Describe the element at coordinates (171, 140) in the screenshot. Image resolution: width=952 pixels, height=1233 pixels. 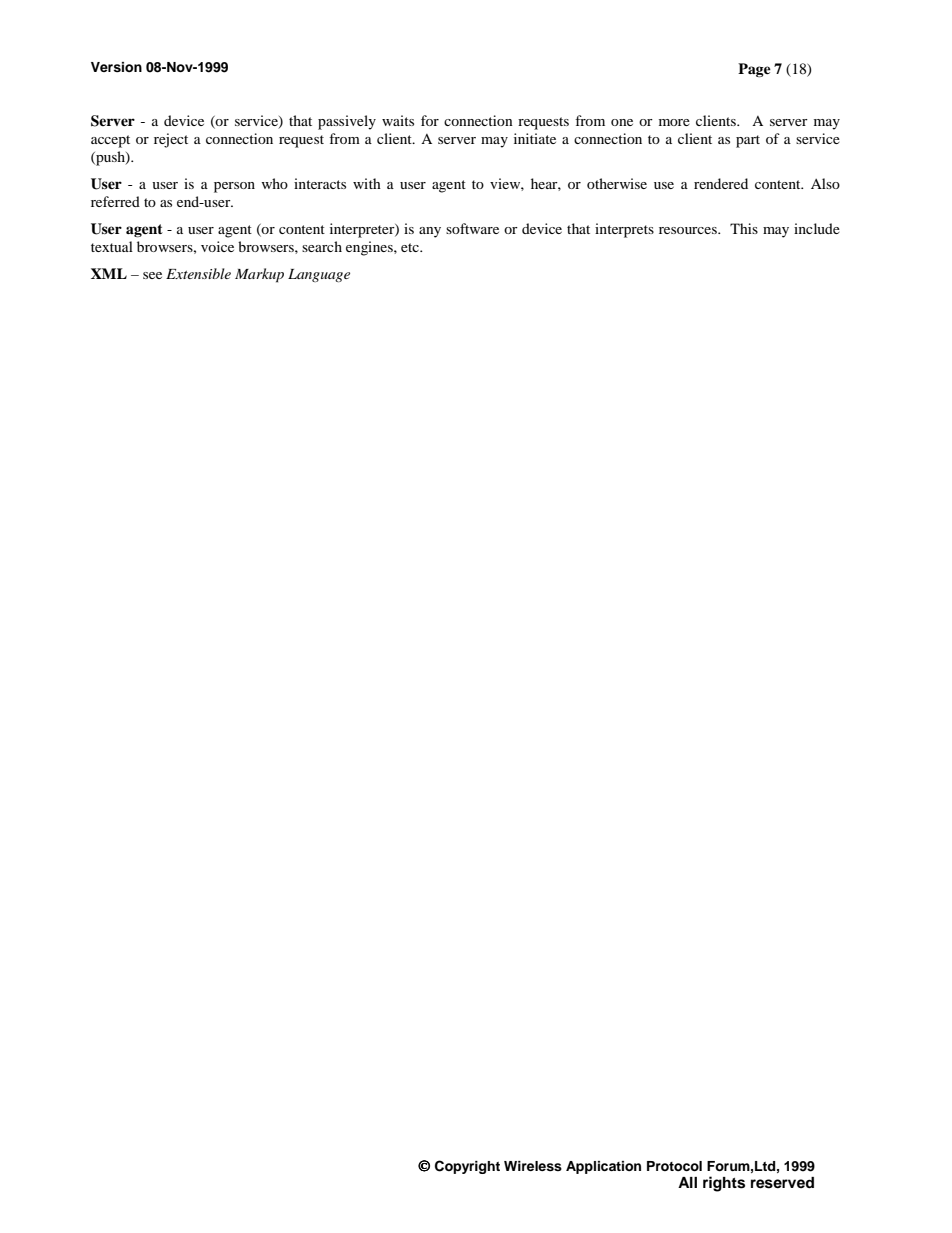
I see `reject` at that location.
